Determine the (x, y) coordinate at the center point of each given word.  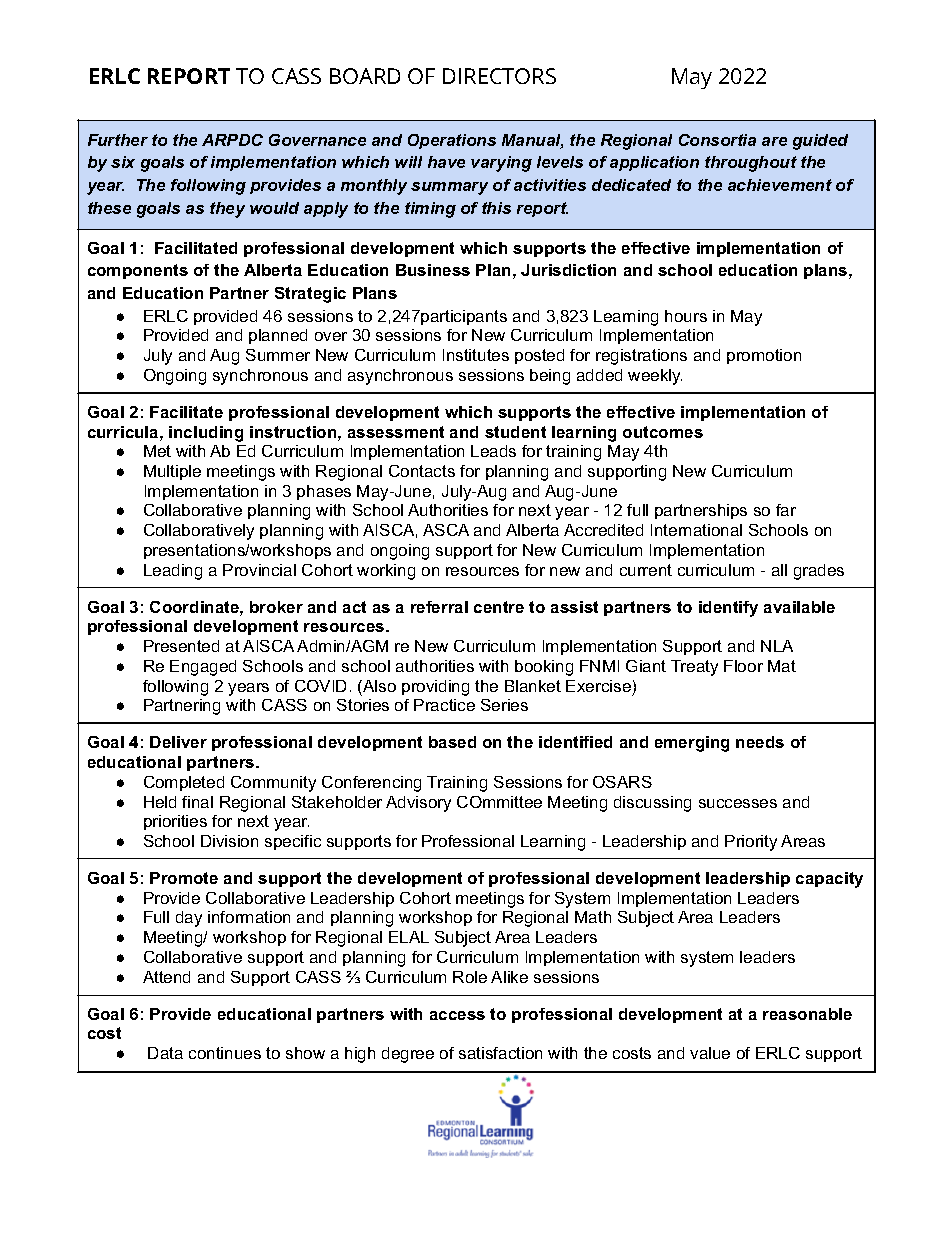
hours (686, 316)
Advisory (418, 804)
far (786, 510)
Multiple (172, 472)
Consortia (717, 140)
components (138, 271)
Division (229, 841)
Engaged (203, 668)
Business (433, 270)
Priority (751, 843)
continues (225, 1053)
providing (435, 688)
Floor (743, 666)
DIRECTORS (499, 76)
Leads (493, 451)
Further (118, 140)
